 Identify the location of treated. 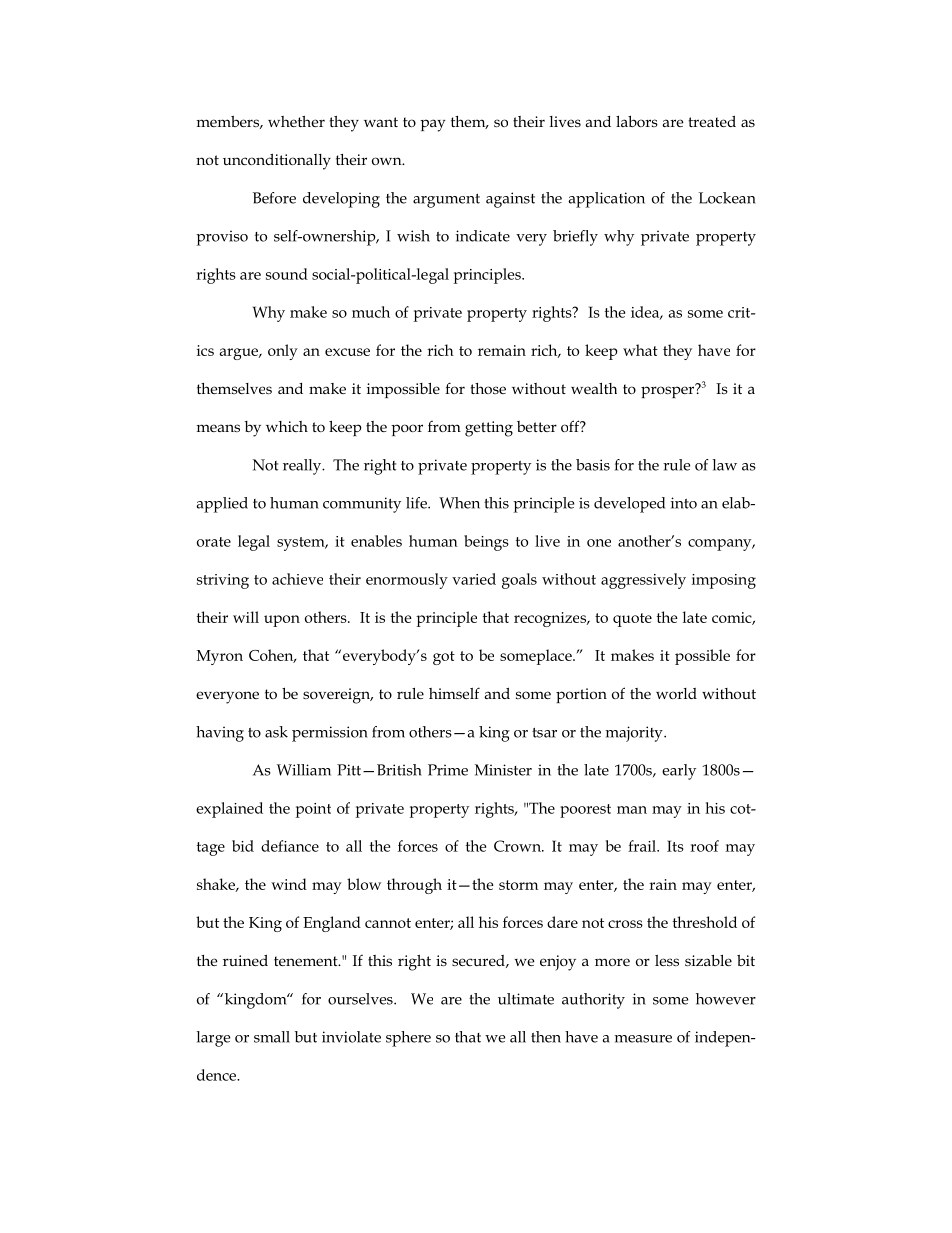
(712, 121).
